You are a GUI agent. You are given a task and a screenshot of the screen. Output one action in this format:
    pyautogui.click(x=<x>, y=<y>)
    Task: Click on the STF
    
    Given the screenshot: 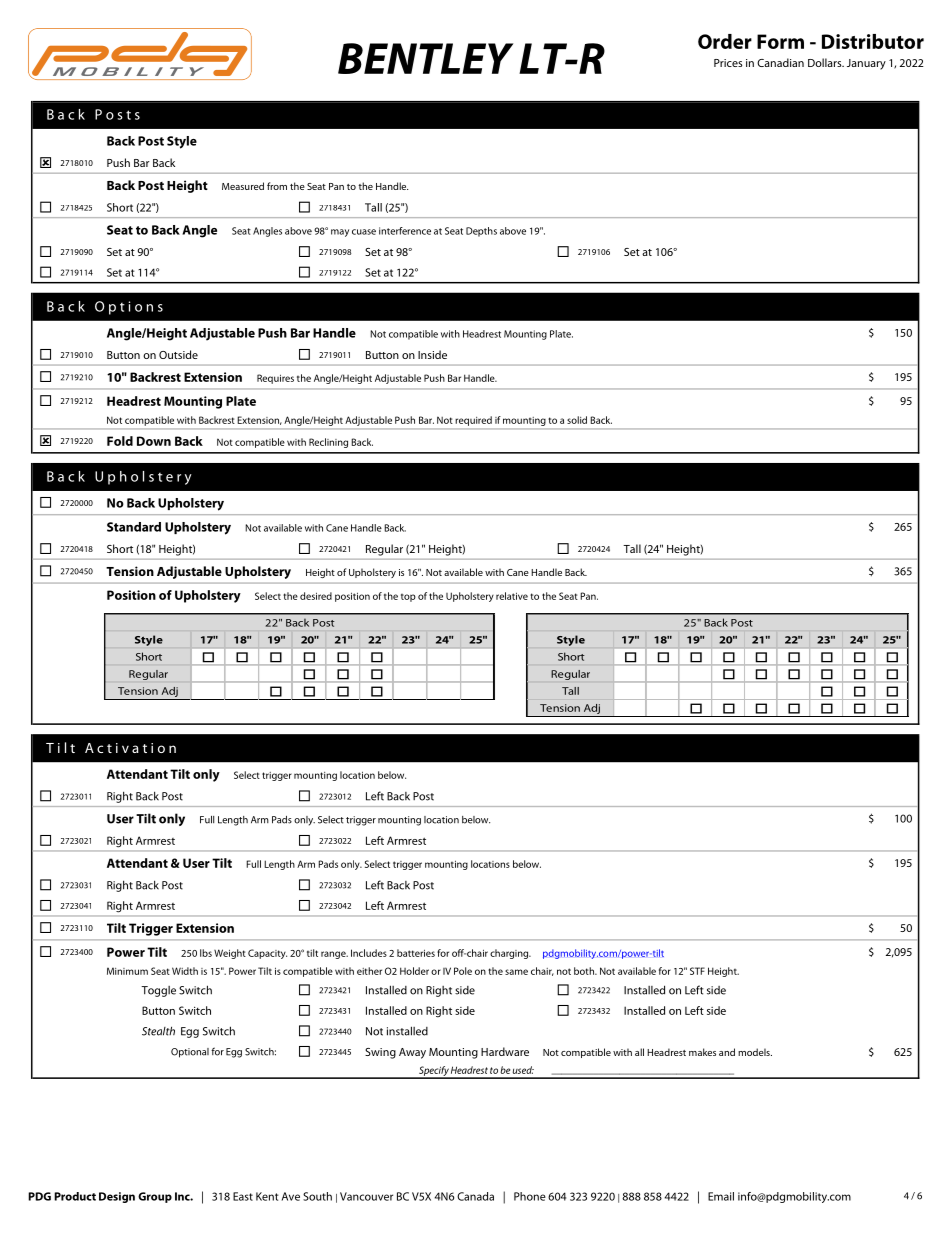 What is the action you would take?
    pyautogui.click(x=697, y=971)
